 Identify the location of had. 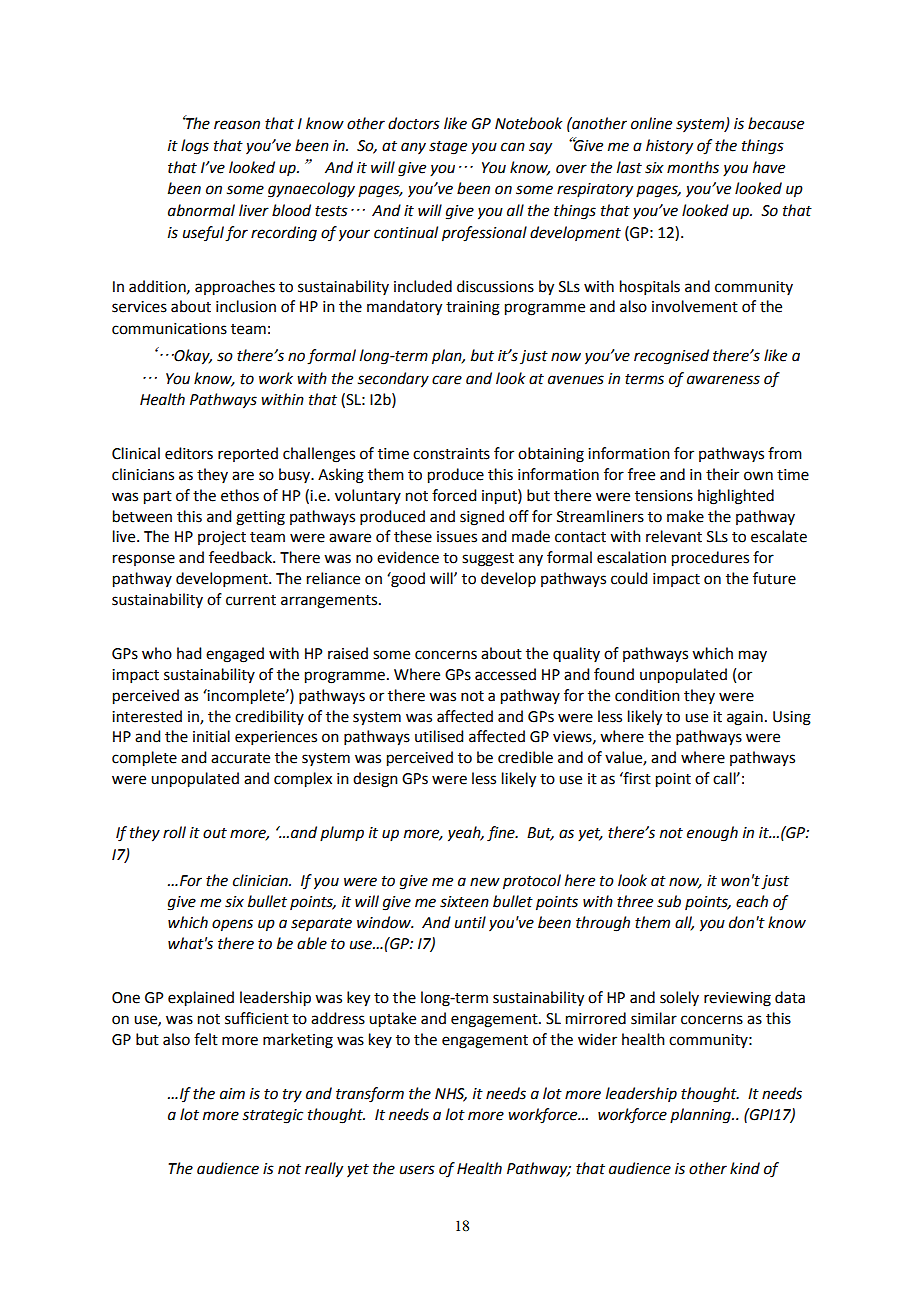
(189, 653).
